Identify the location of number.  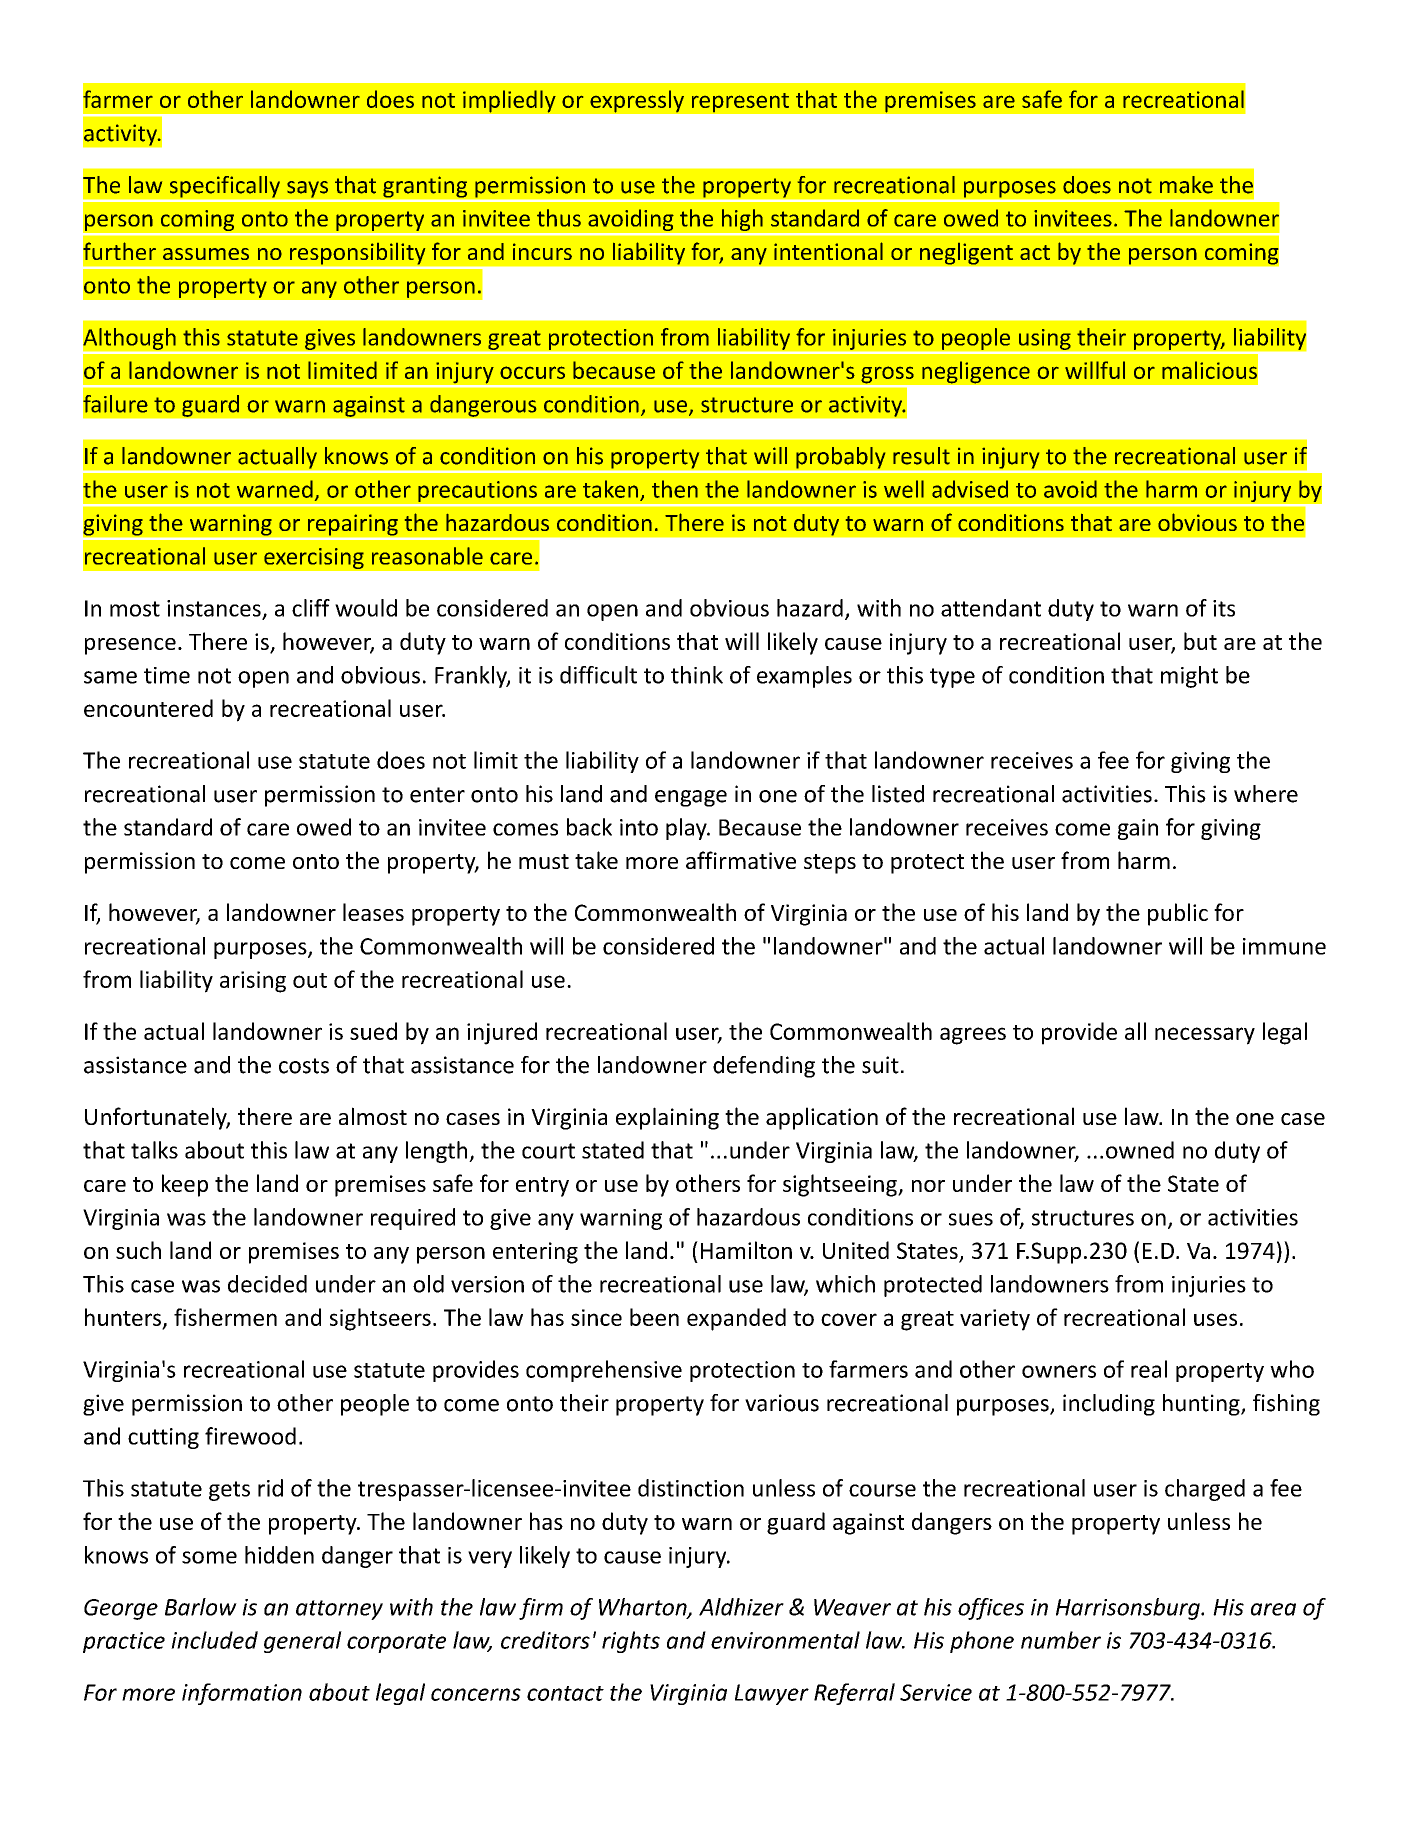
(1061, 1640).
